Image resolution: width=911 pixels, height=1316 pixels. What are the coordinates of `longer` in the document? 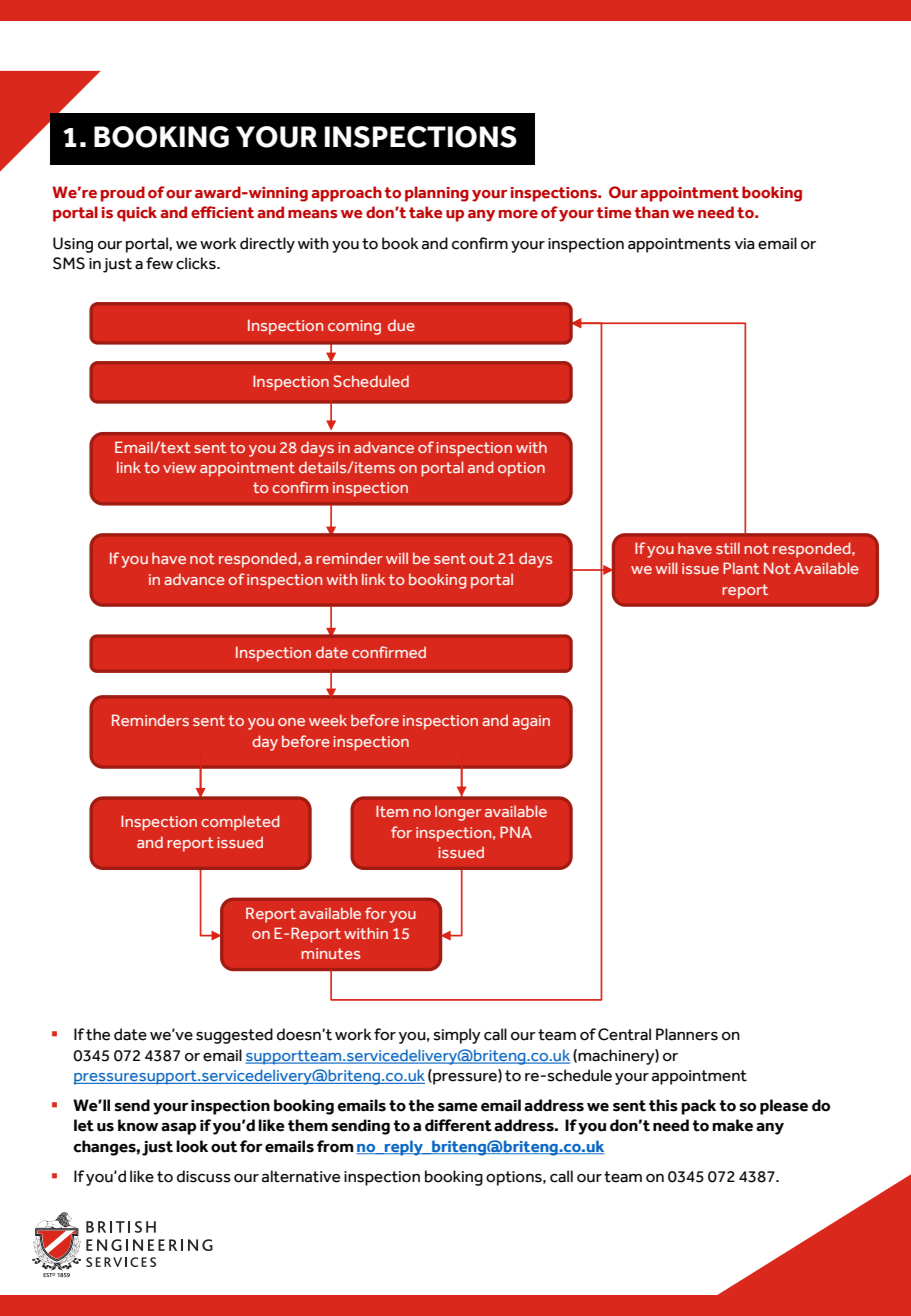 It's located at (458, 813).
